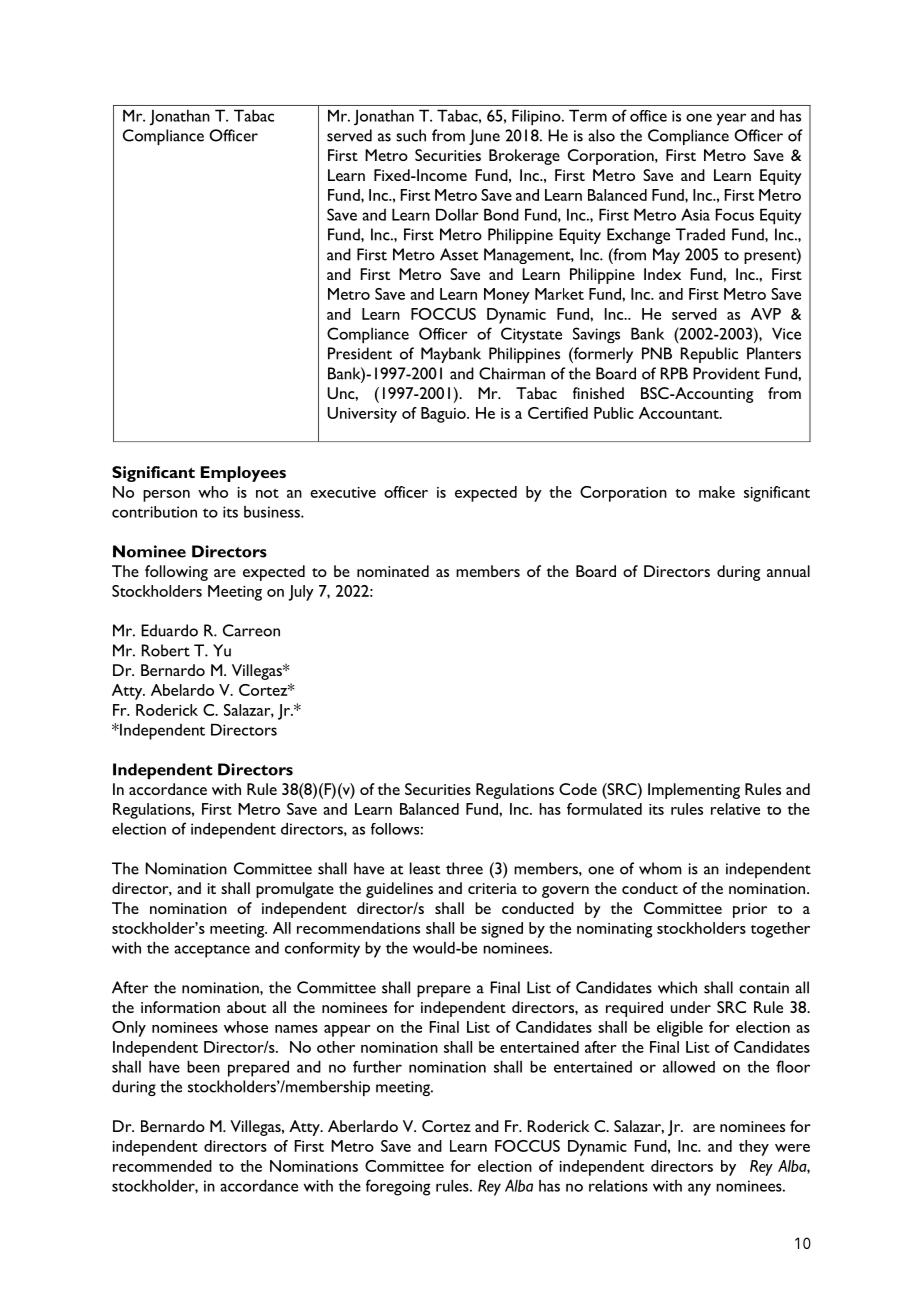 The width and height of the screenshot is (924, 1308). Describe the element at coordinates (393, 571) in the screenshot. I see `nominated` at that location.
